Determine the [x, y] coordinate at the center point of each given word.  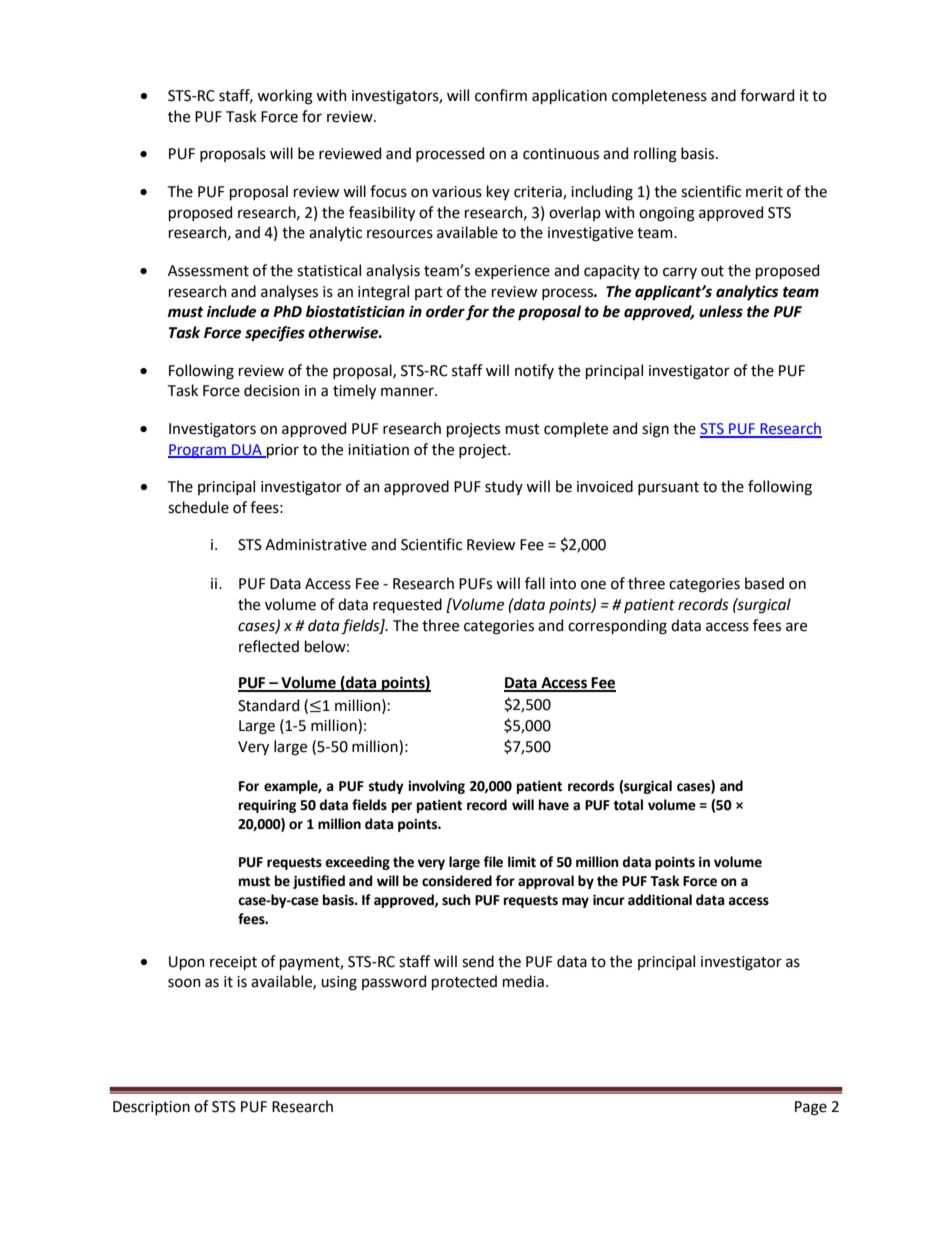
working [285, 97]
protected [464, 982]
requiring [267, 806]
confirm [501, 95]
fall [535, 583]
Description [151, 1108]
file [493, 862]
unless [721, 311]
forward [767, 95]
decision [272, 390]
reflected [269, 646]
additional [660, 900]
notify [534, 371]
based [764, 583]
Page [811, 1108]
